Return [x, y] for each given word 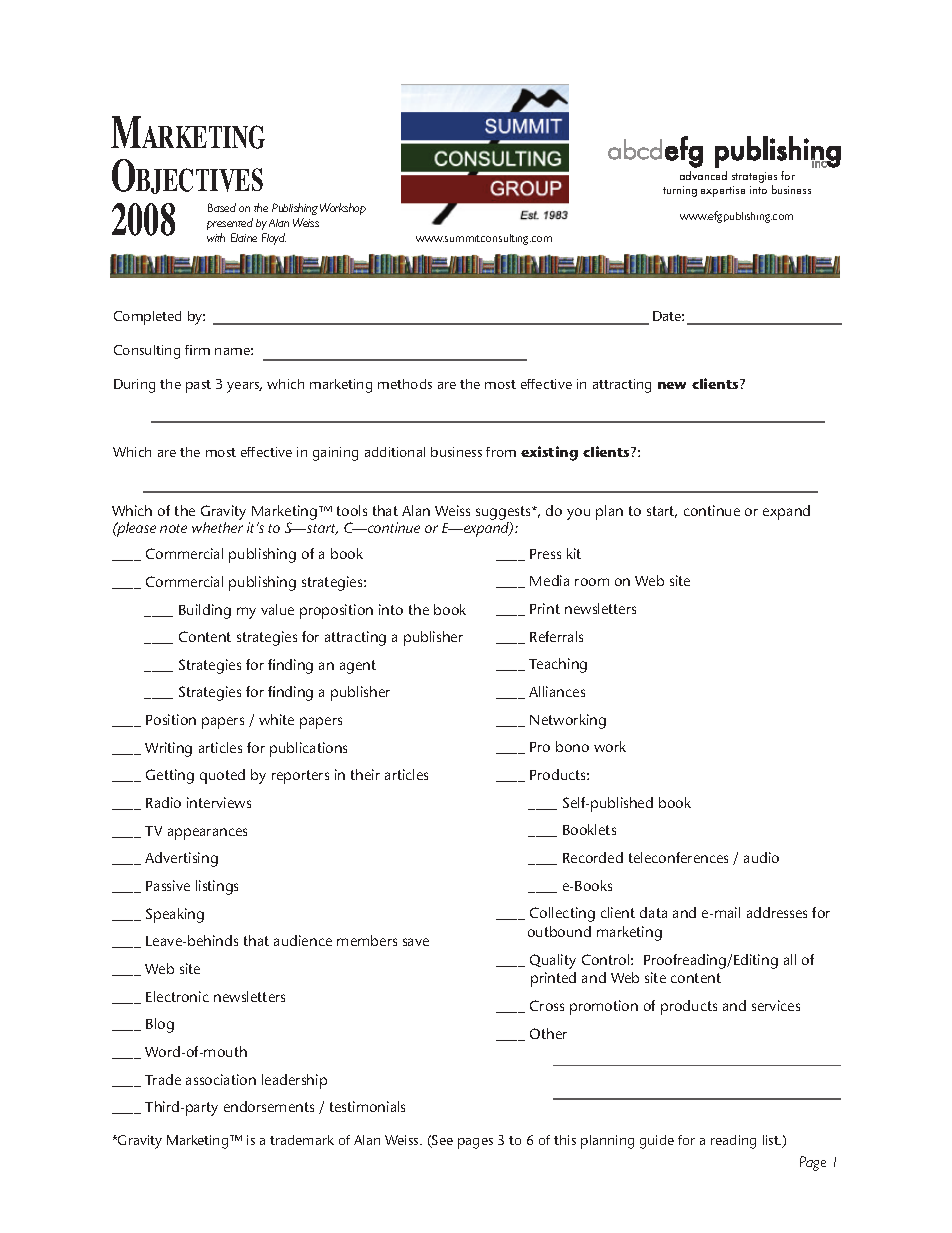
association [221, 1079]
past [198, 386]
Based [222, 207]
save [416, 942]
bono [572, 746]
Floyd [274, 239]
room [592, 582]
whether [217, 527]
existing [549, 453]
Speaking [175, 915]
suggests [504, 513]
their [365, 774]
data [653, 912]
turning [680, 191]
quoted [222, 776]
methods [405, 384]
